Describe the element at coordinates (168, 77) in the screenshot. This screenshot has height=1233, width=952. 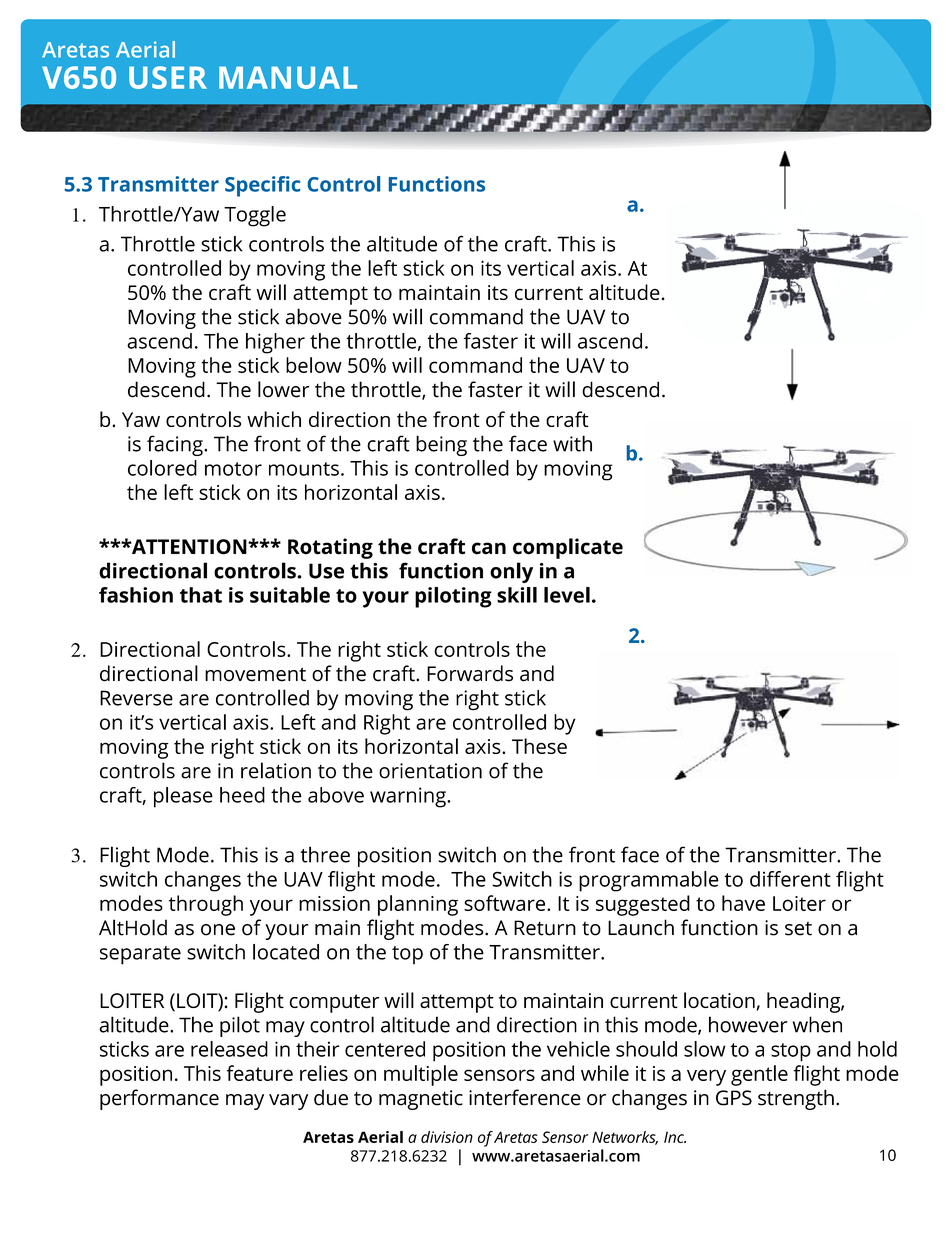
I see `User` at that location.
